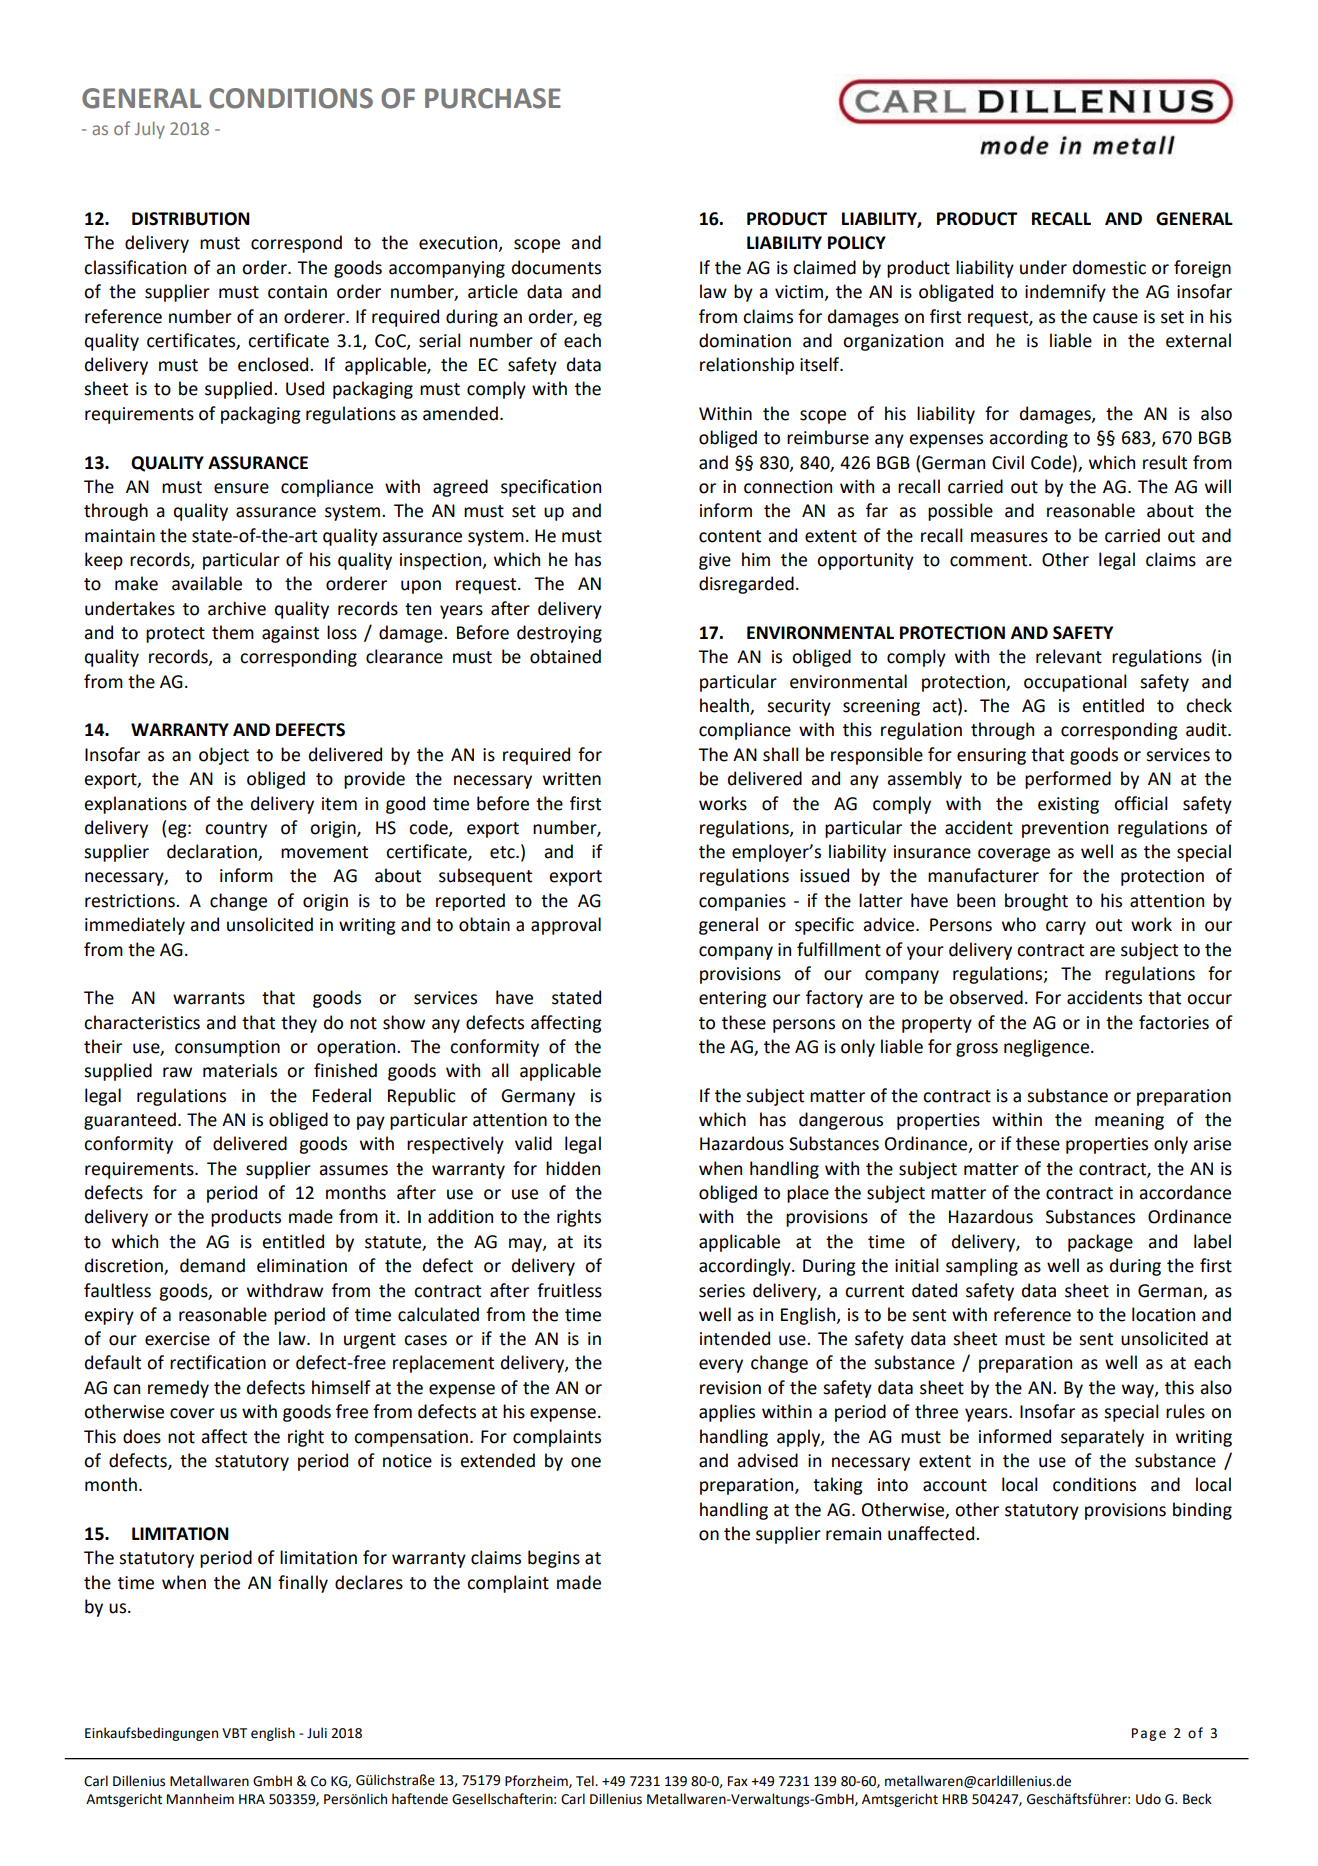 This screenshot has width=1318, height=1866. What do you see at coordinates (1075, 683) in the screenshot?
I see `occupational` at bounding box center [1075, 683].
